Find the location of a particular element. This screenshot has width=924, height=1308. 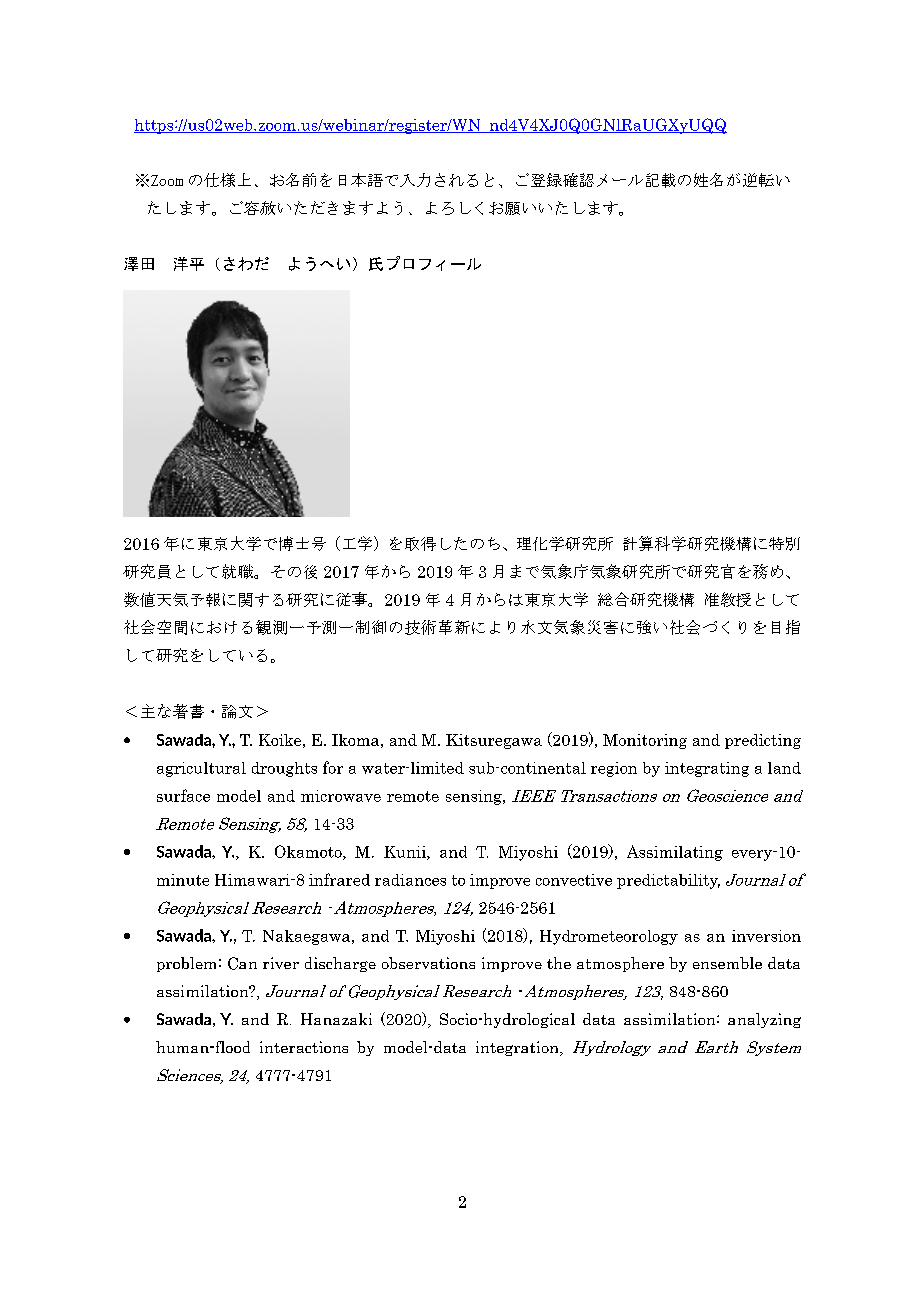

observations is located at coordinates (428, 963).
